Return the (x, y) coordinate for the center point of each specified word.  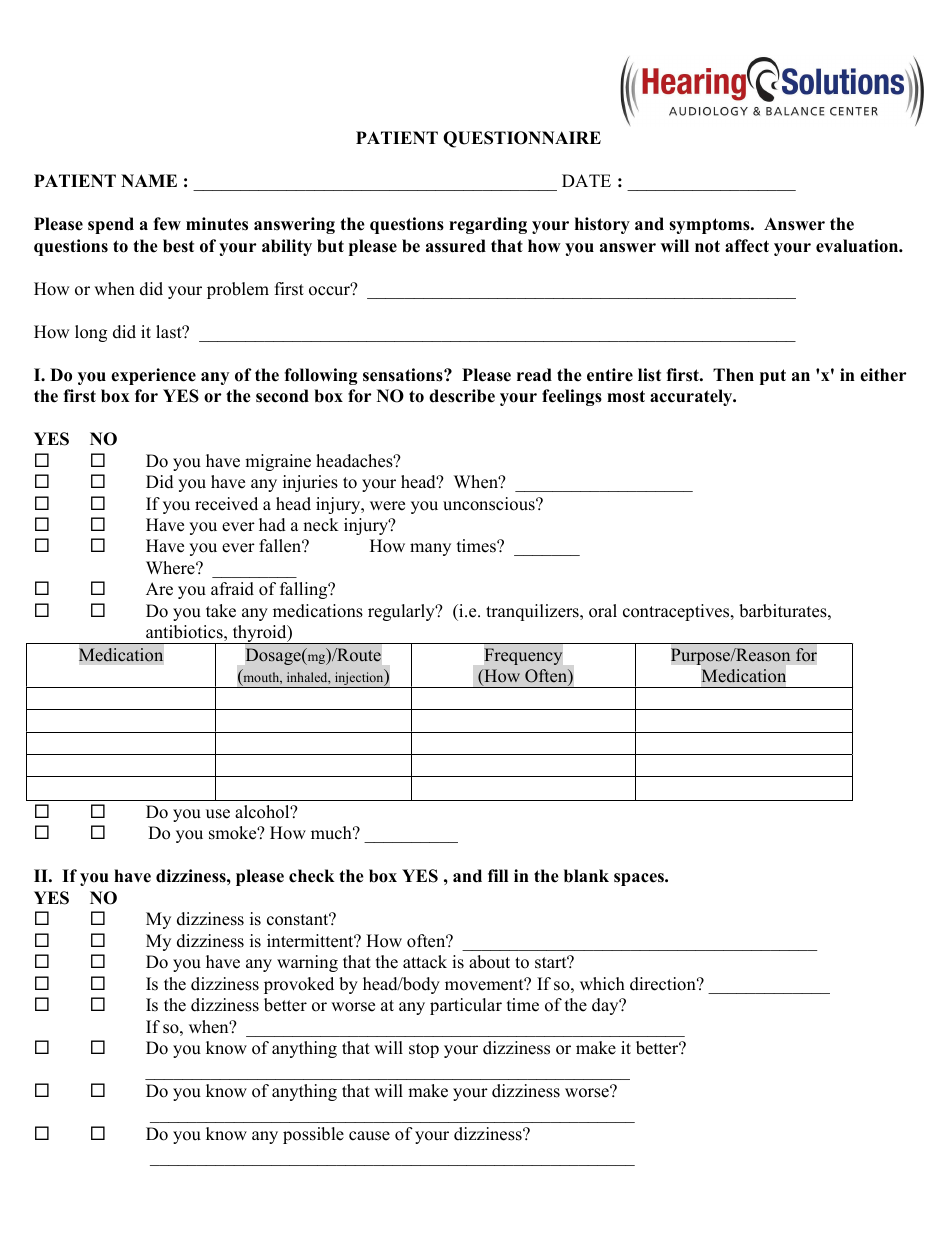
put (773, 377)
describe (462, 396)
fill (498, 875)
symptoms (710, 226)
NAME (149, 180)
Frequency (523, 656)
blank (586, 876)
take (221, 611)
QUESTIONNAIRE (522, 139)
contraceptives (677, 612)
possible (313, 1135)
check (312, 876)
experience (153, 376)
